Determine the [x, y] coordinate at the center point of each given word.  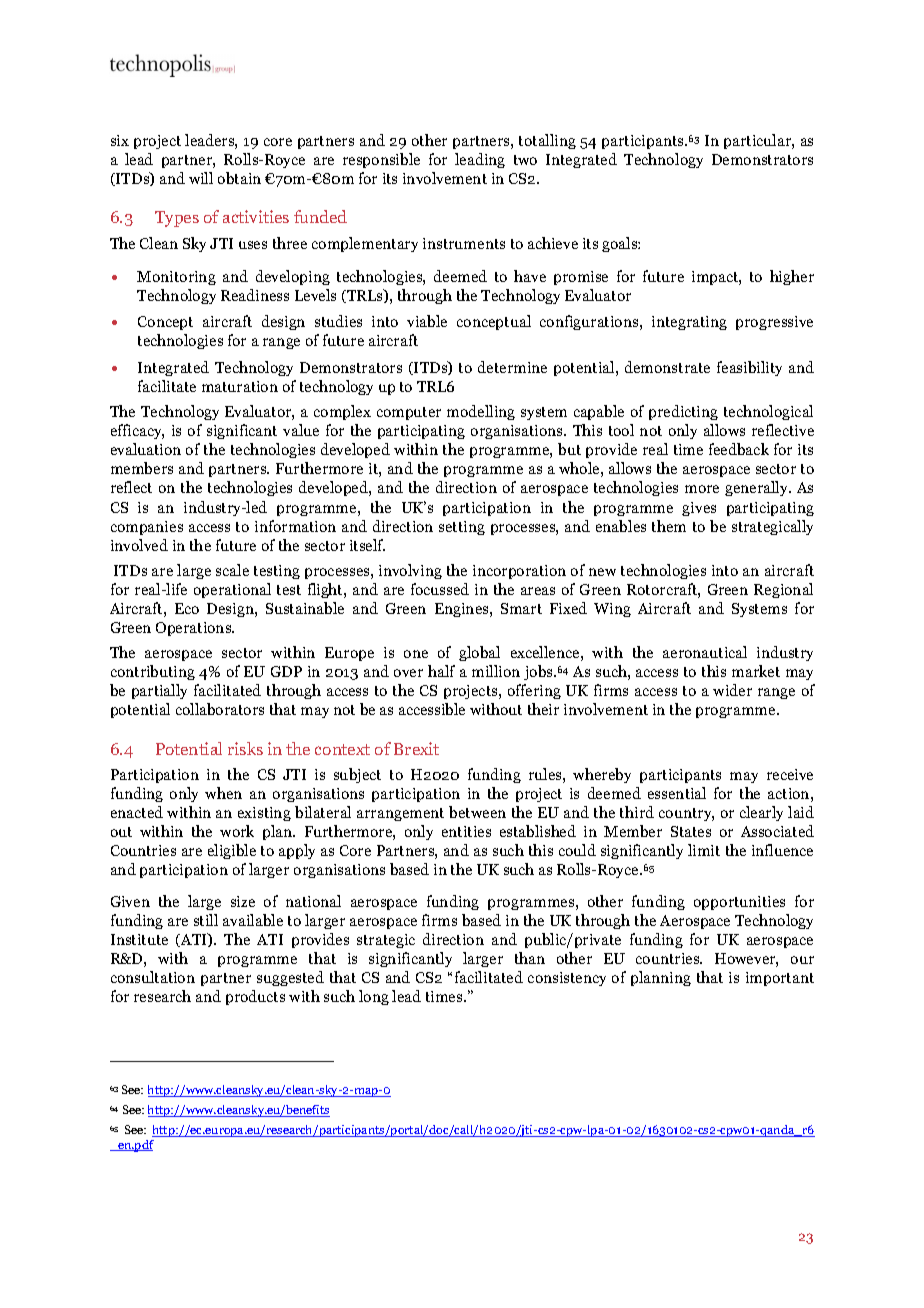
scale [232, 570]
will [201, 178]
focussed [440, 589]
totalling [547, 141]
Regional [783, 590]
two [525, 160]
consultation [153, 977]
